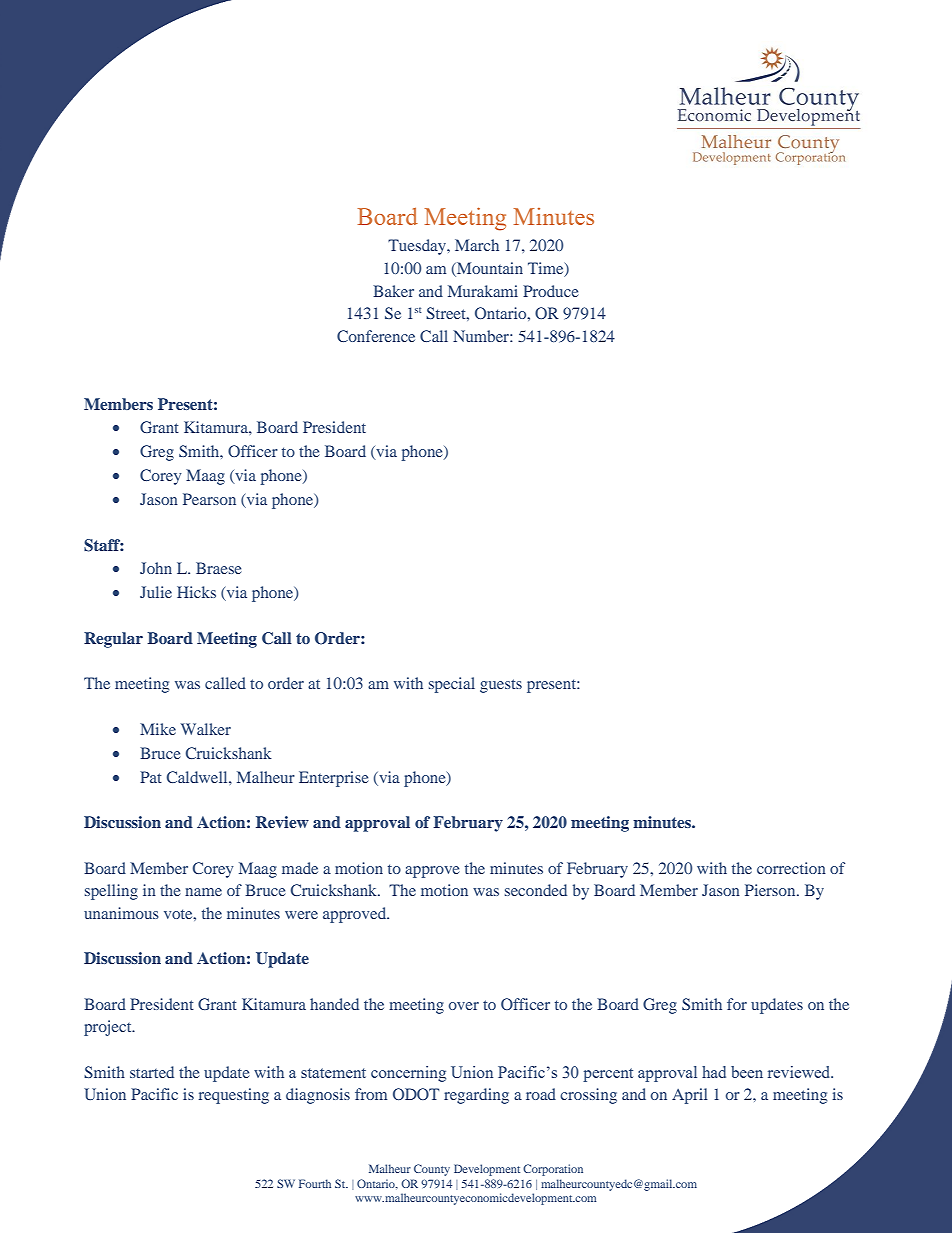 Image resolution: width=952 pixels, height=1233 pixels. I want to click on Produce, so click(551, 291).
